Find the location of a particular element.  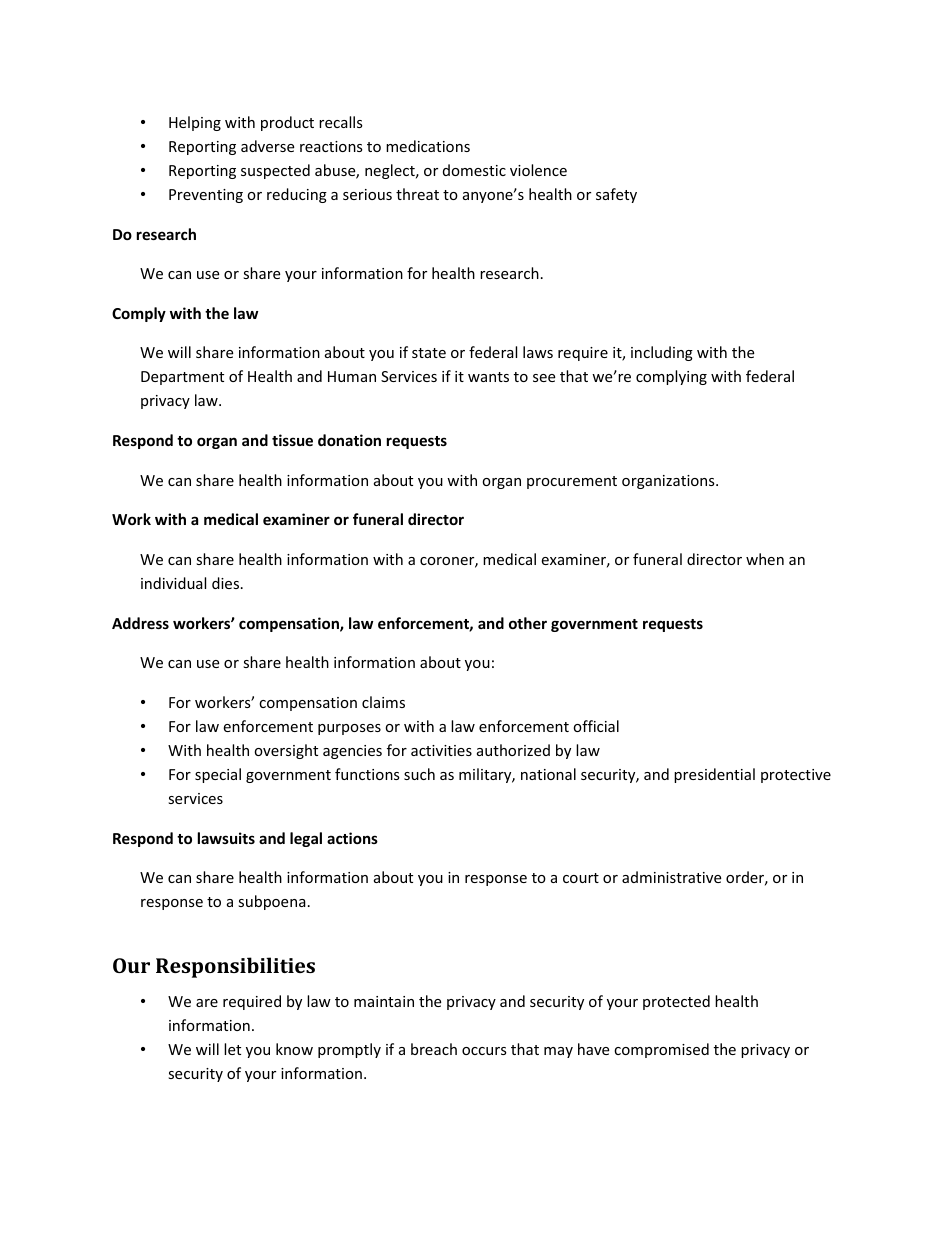

when is located at coordinates (765, 559).
